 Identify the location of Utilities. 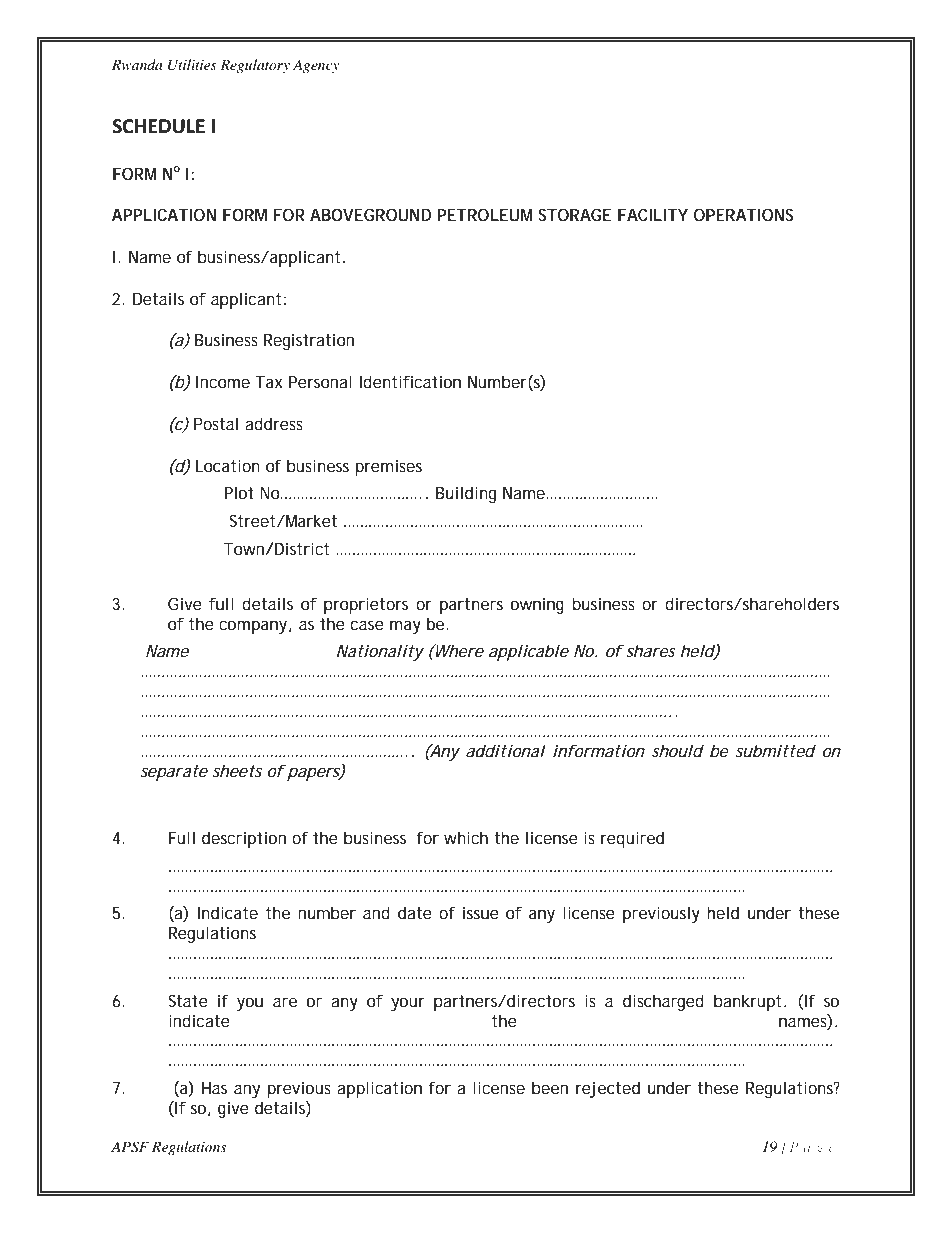
(192, 65).
